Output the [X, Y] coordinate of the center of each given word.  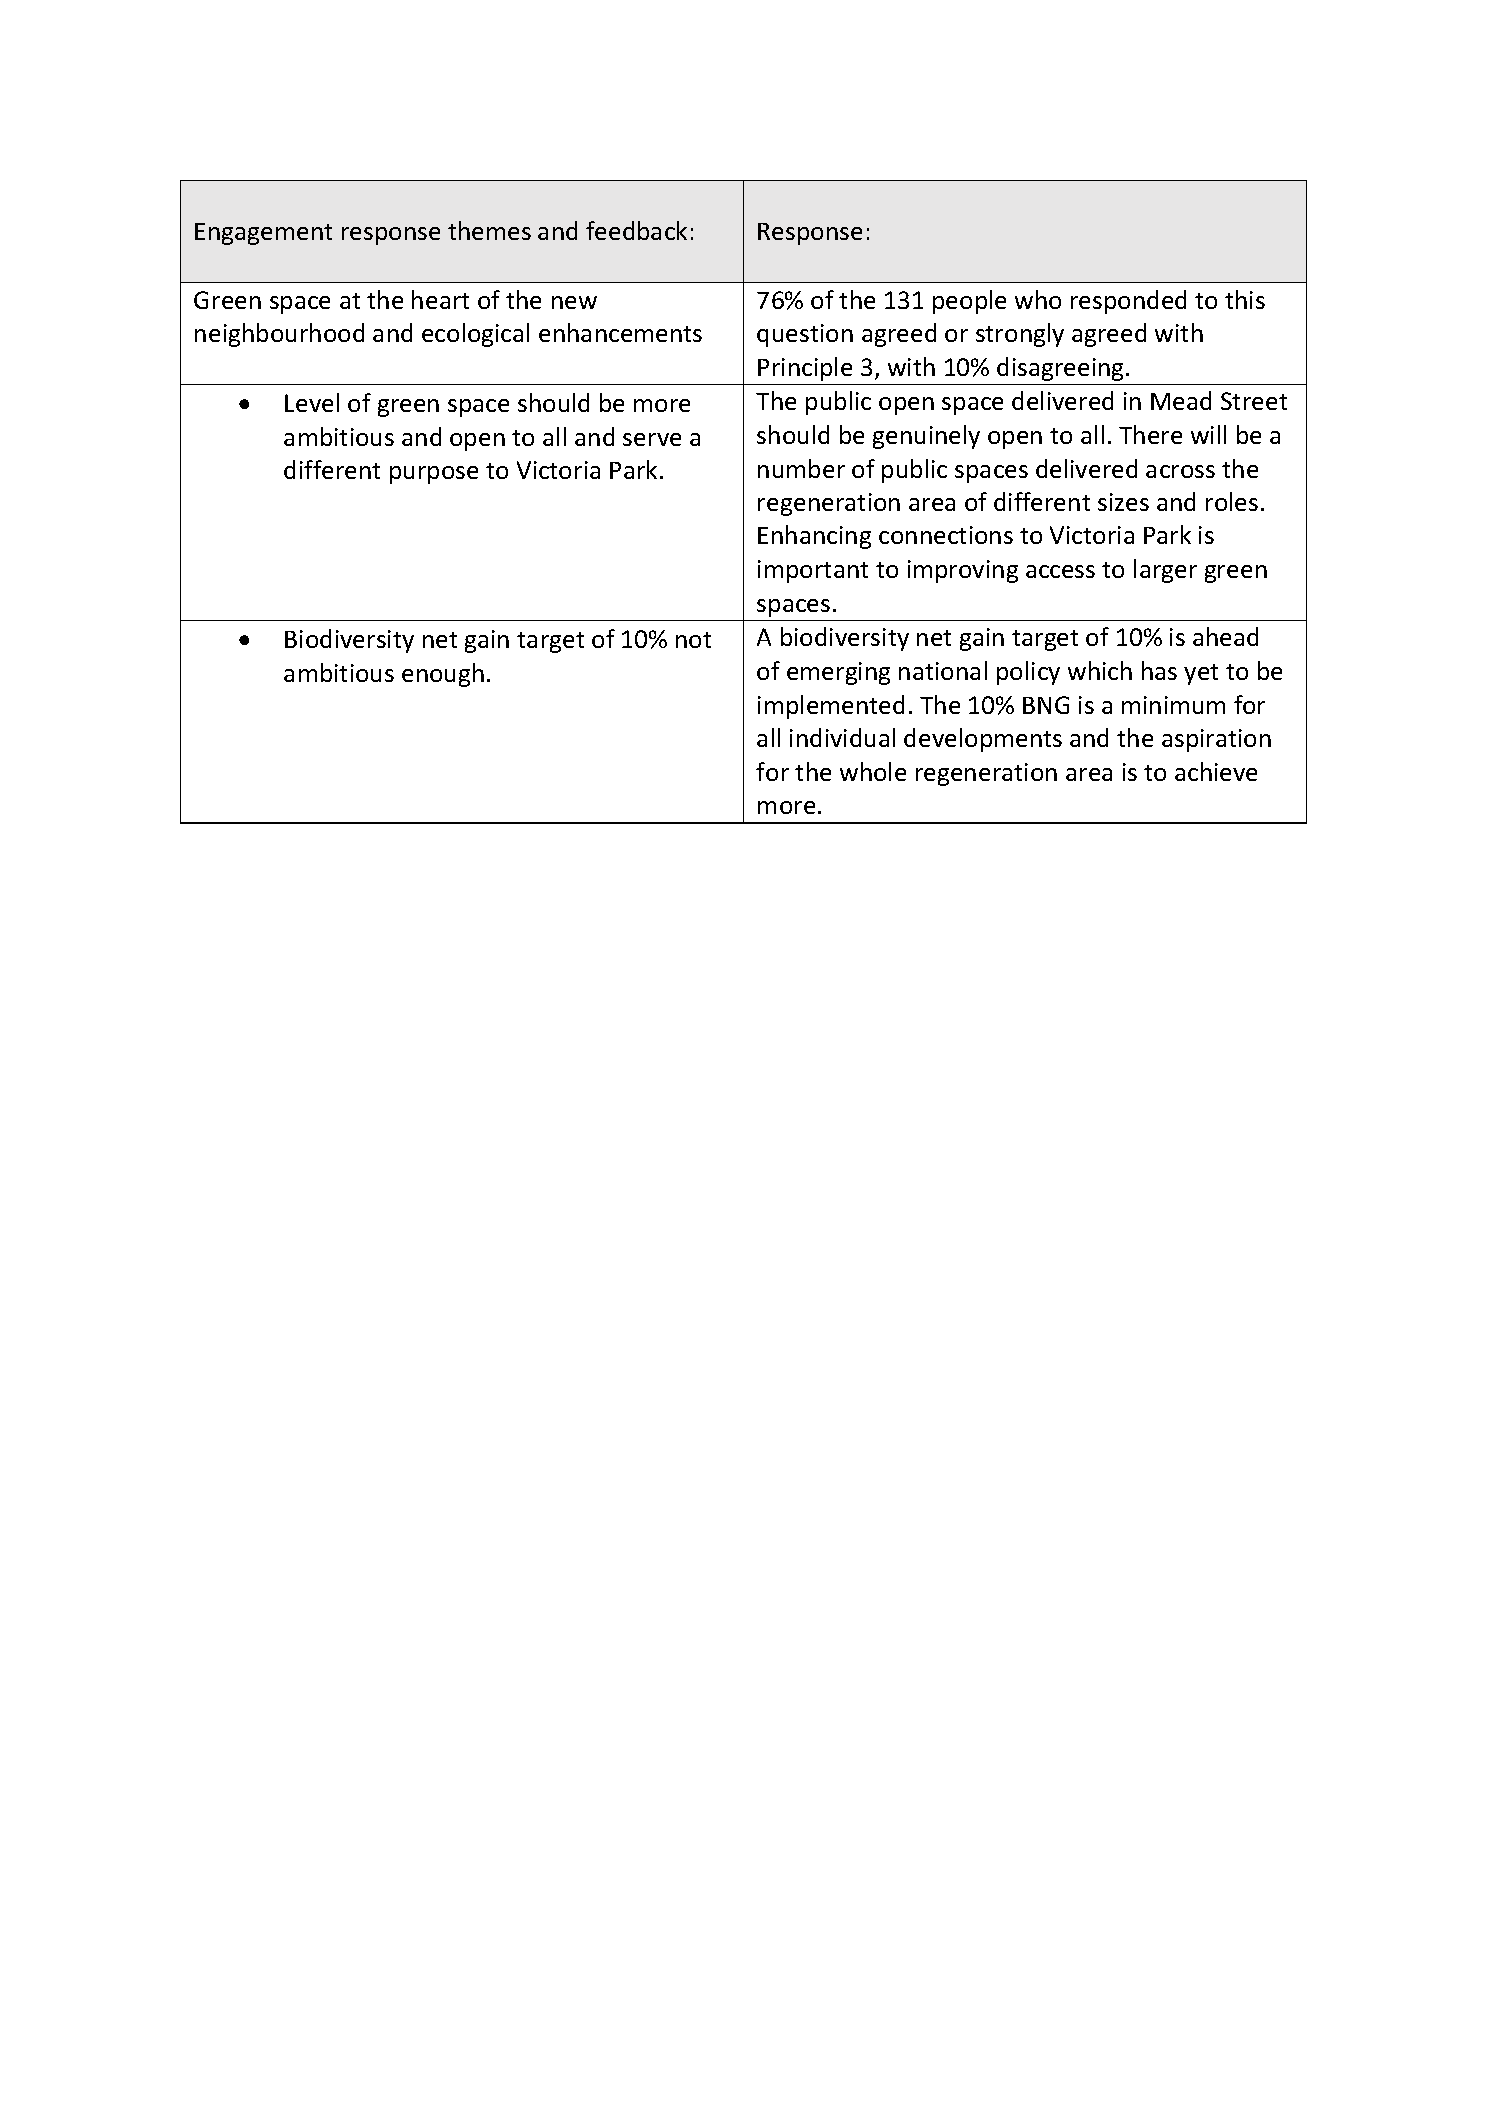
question [805, 335]
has [1159, 670]
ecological [475, 335]
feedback [636, 230]
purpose [434, 475]
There [1150, 434]
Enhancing [814, 537]
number [801, 468]
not [693, 640]
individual [842, 737]
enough [443, 675]
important [813, 571]
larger [1165, 571]
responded [1128, 302]
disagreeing [1060, 369]
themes [489, 230]
